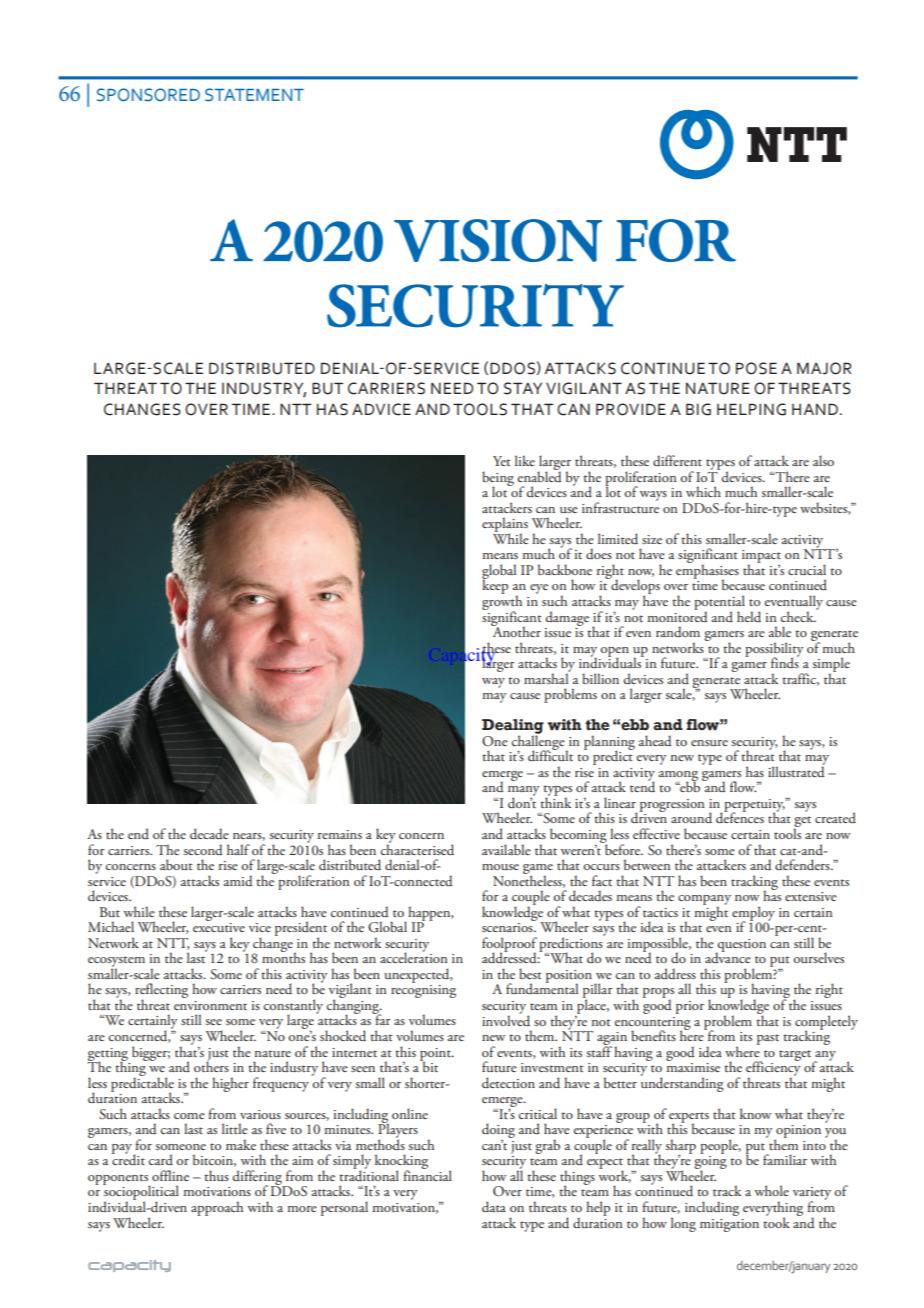 Image resolution: width=924 pixels, height=1308 pixels. I want to click on Yet, so click(502, 461).
